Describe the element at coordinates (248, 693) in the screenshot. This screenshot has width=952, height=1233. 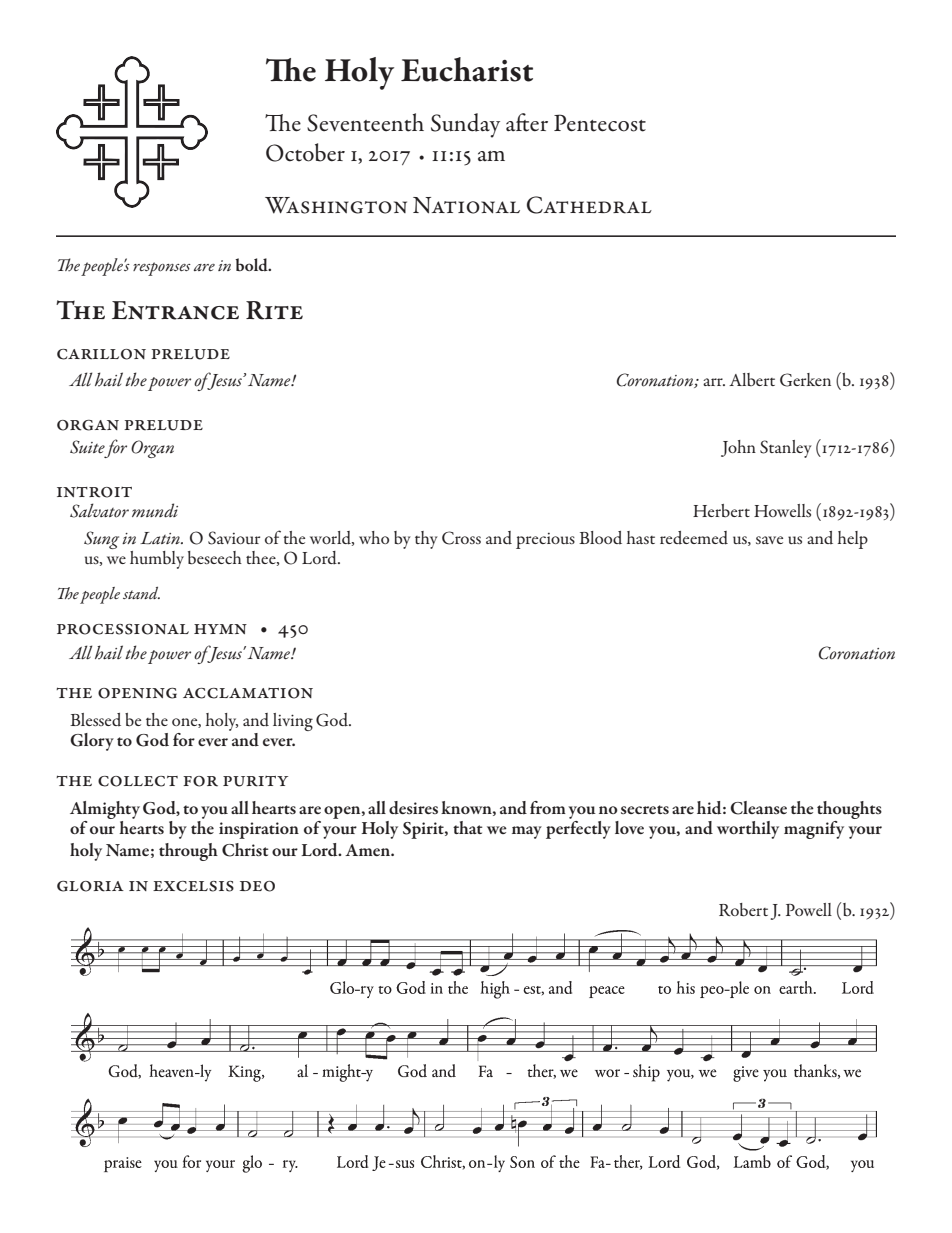
I see `acclamation` at that location.
